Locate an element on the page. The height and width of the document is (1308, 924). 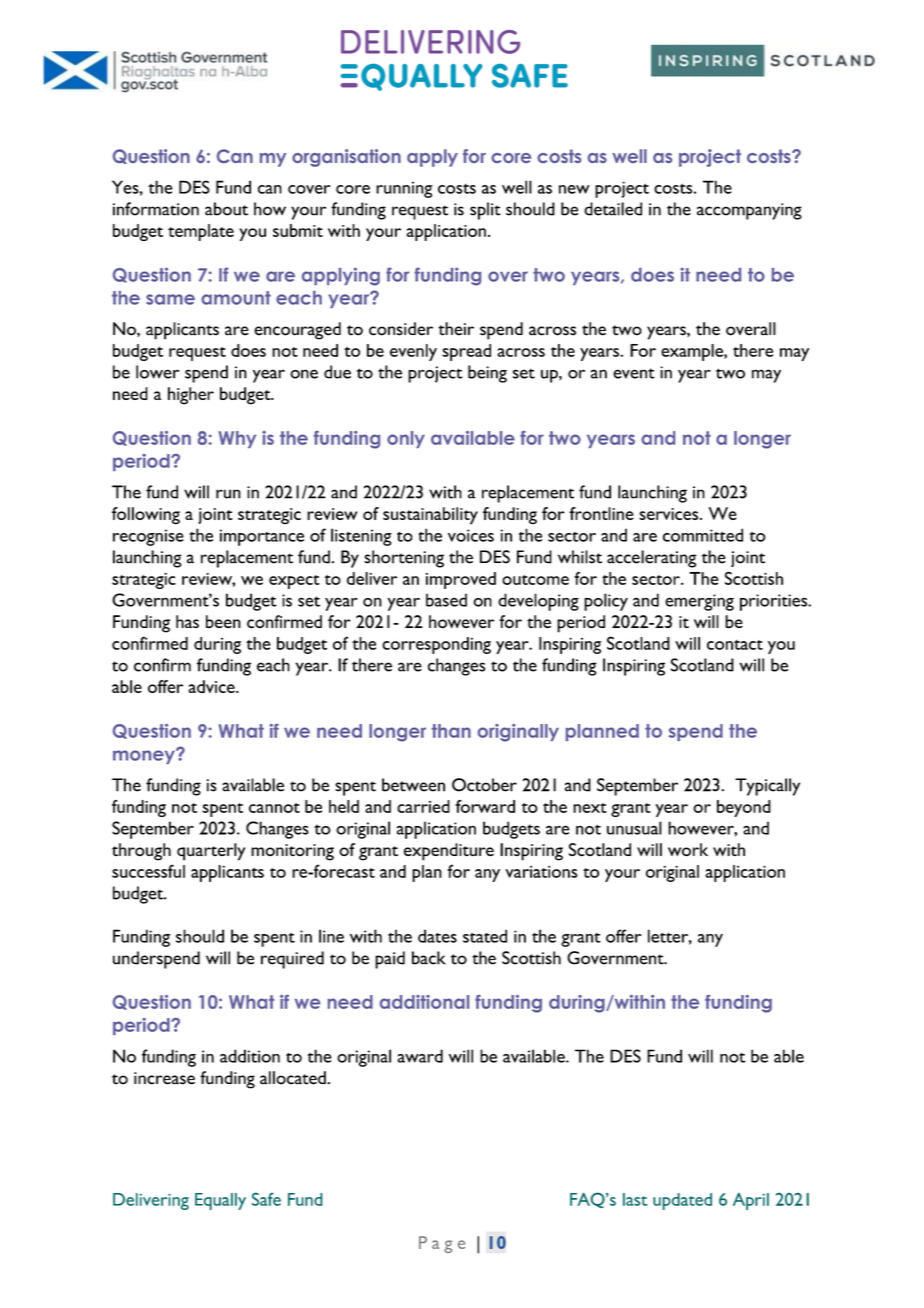
required is located at coordinates (292, 960).
